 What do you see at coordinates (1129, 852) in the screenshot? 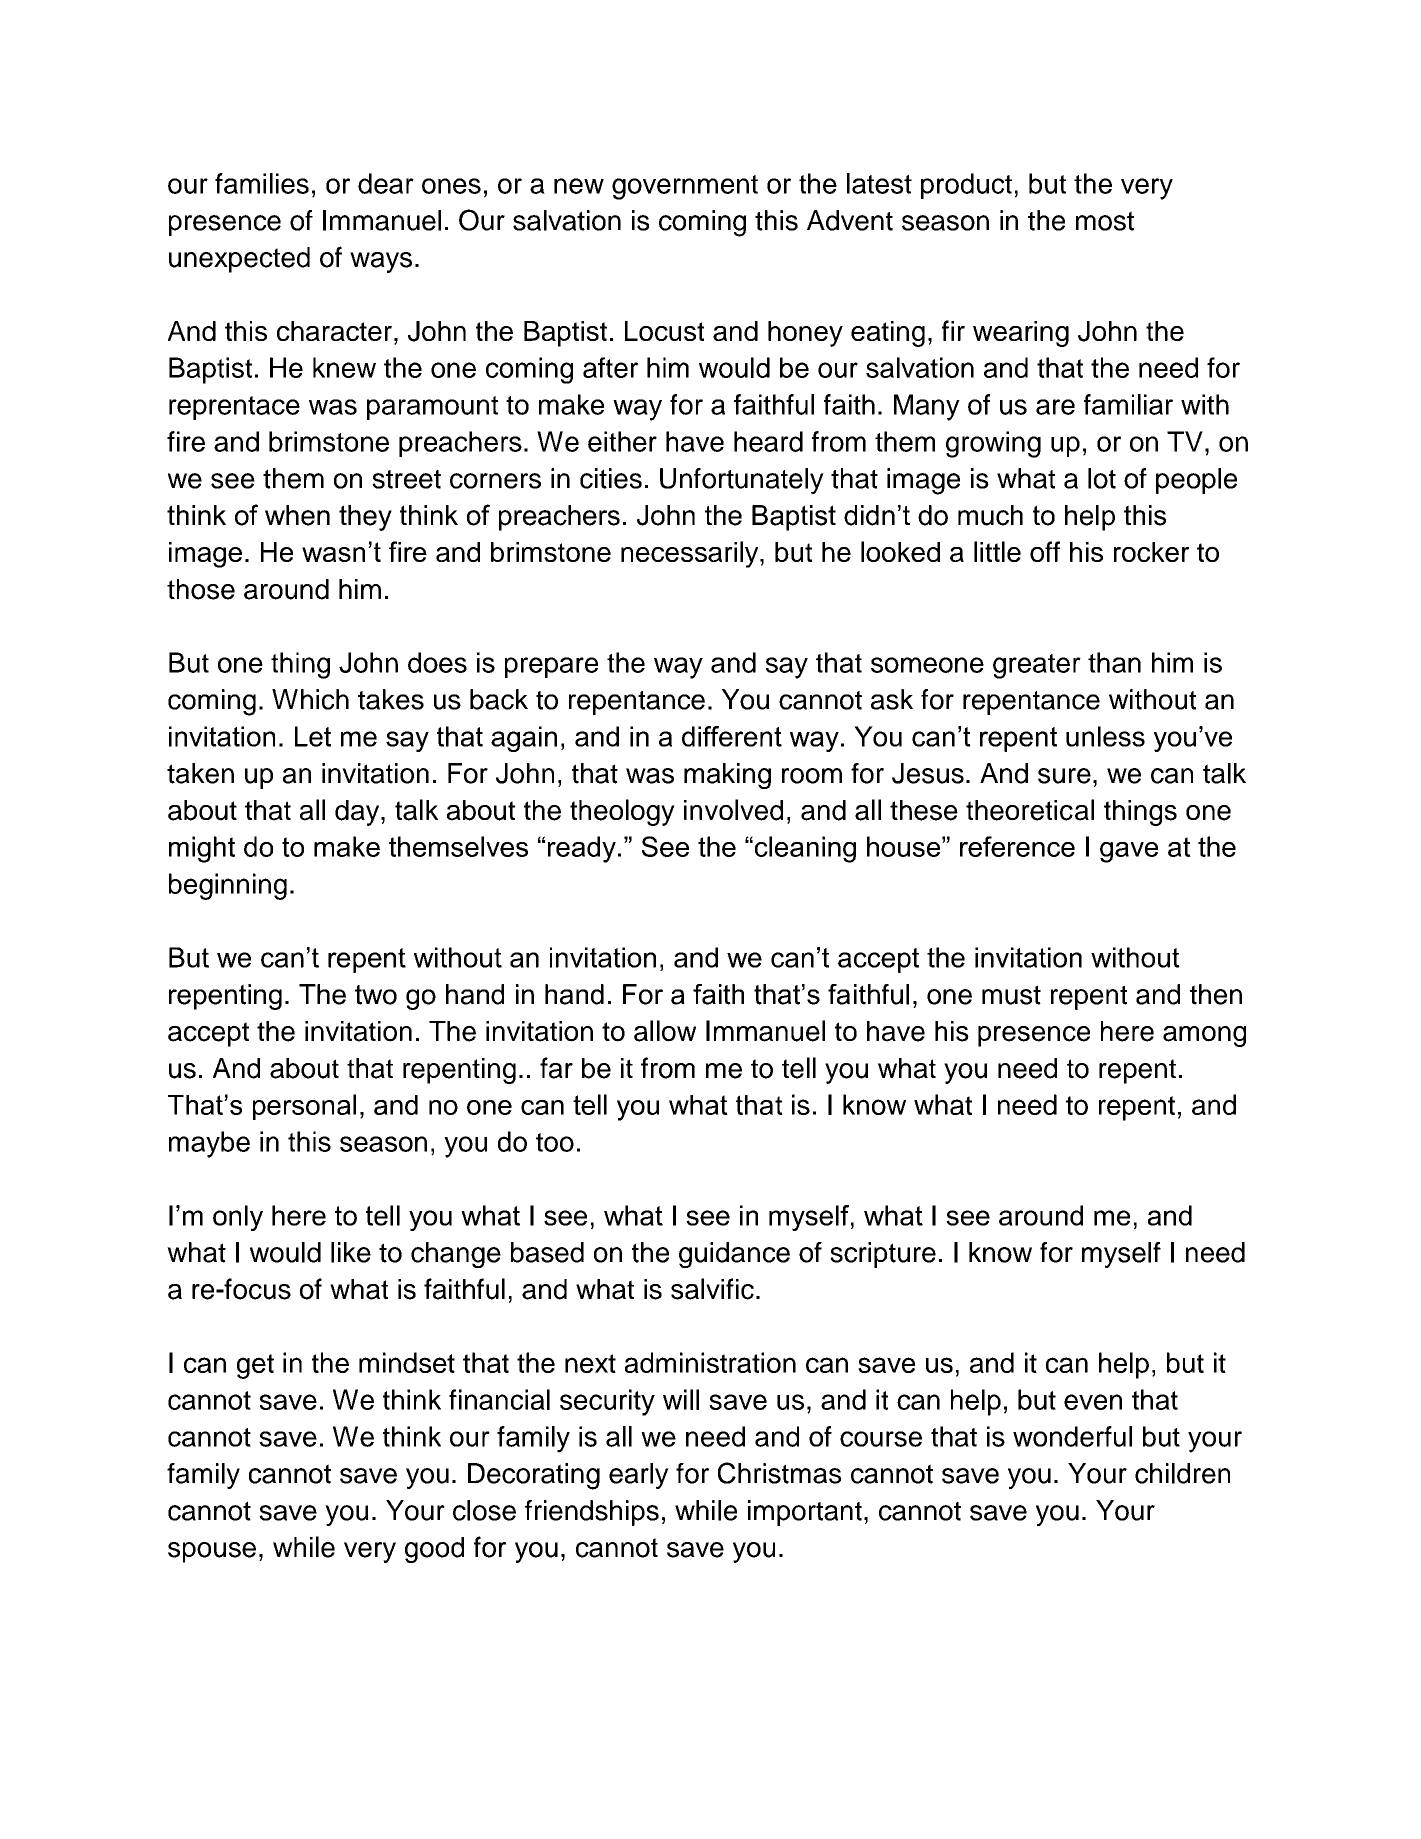
I see `gave` at bounding box center [1129, 852].
